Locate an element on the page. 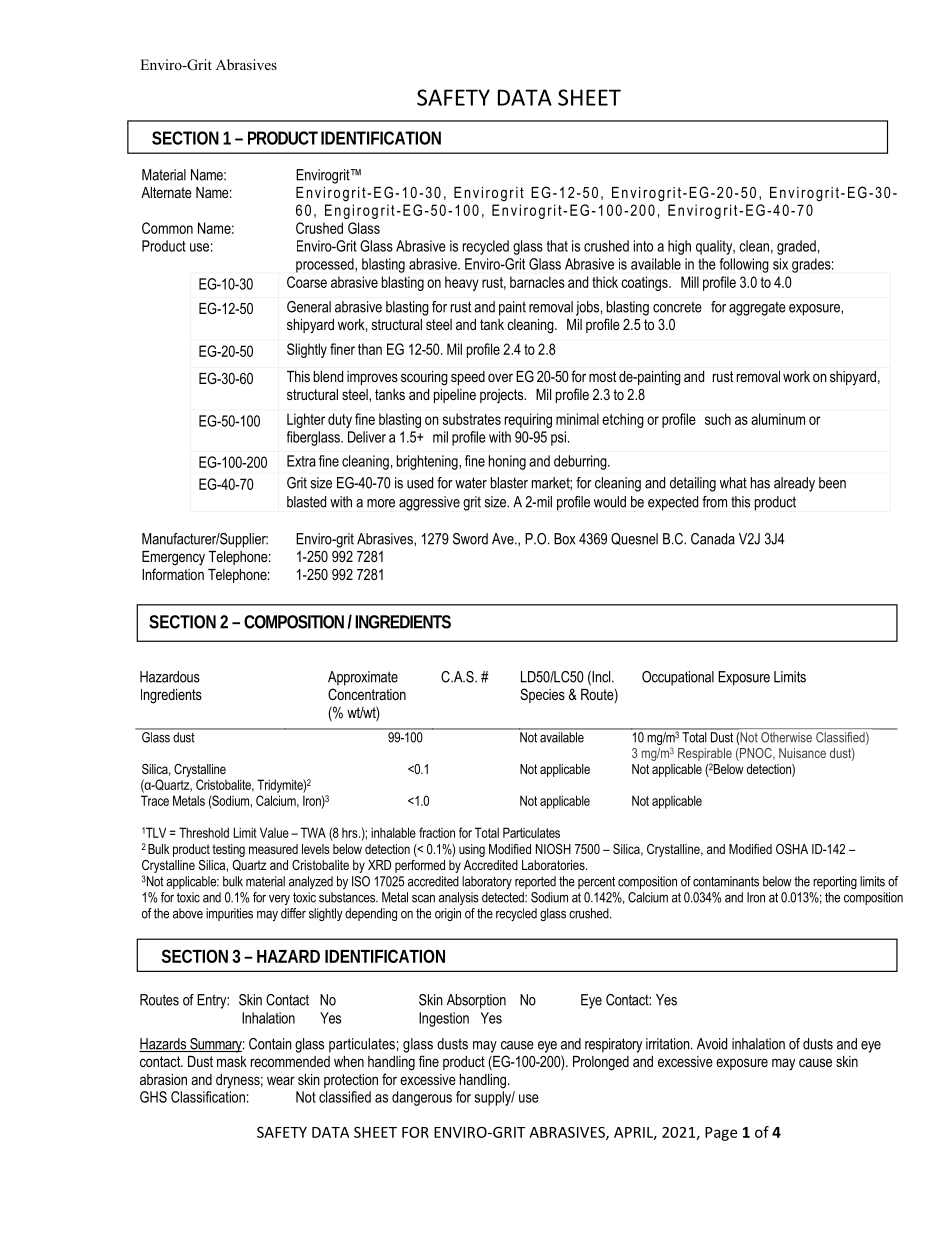 This document has height=1233, width=952. Classification is located at coordinates (208, 1097).
